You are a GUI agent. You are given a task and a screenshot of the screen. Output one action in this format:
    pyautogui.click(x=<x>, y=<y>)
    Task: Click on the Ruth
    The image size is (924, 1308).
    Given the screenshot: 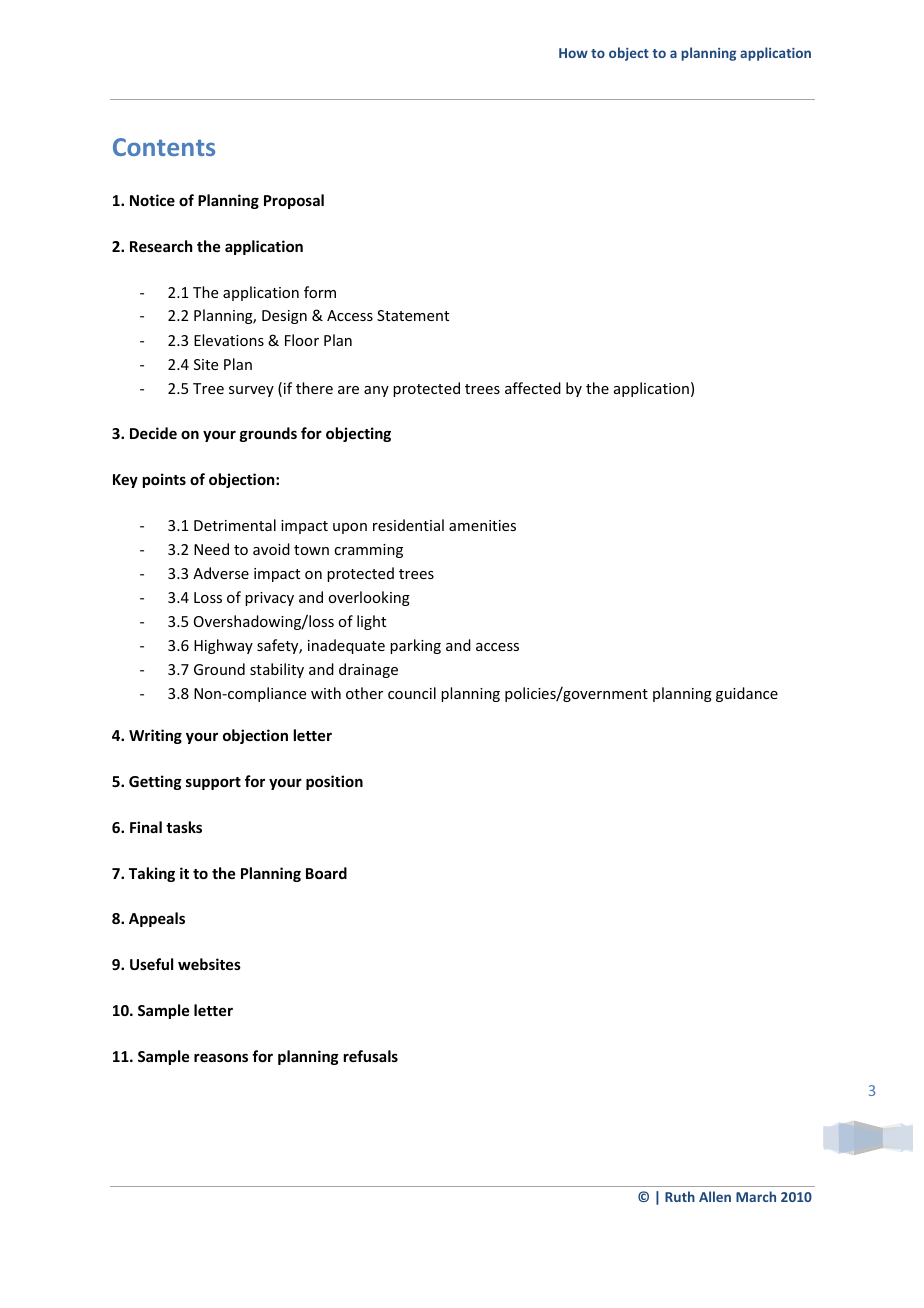 What is the action you would take?
    pyautogui.click(x=680, y=1196)
